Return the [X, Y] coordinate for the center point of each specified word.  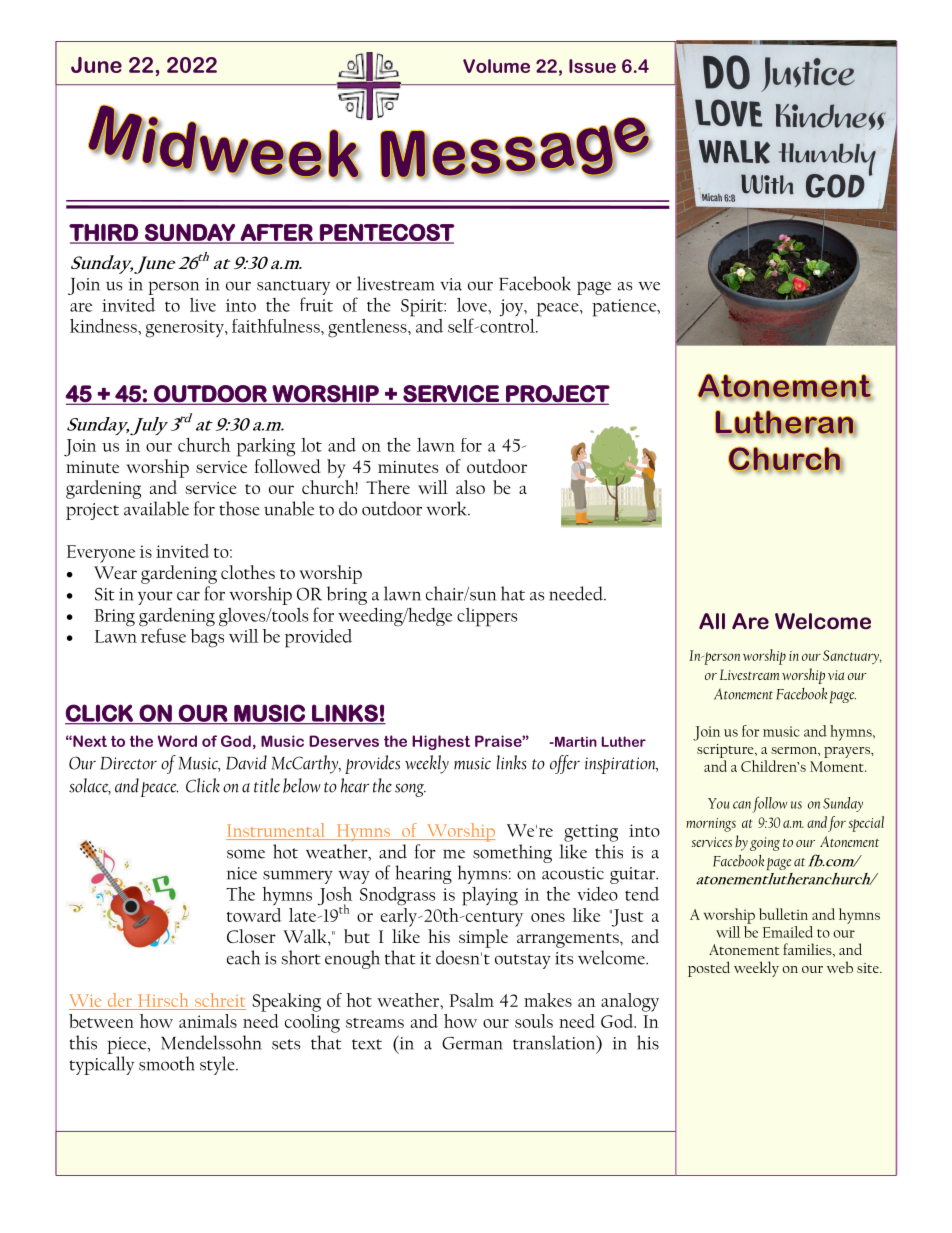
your [155, 598]
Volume [496, 66]
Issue [592, 66]
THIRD [104, 233]
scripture [726, 751]
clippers [487, 617]
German [472, 1043]
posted [709, 969]
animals [208, 1021]
